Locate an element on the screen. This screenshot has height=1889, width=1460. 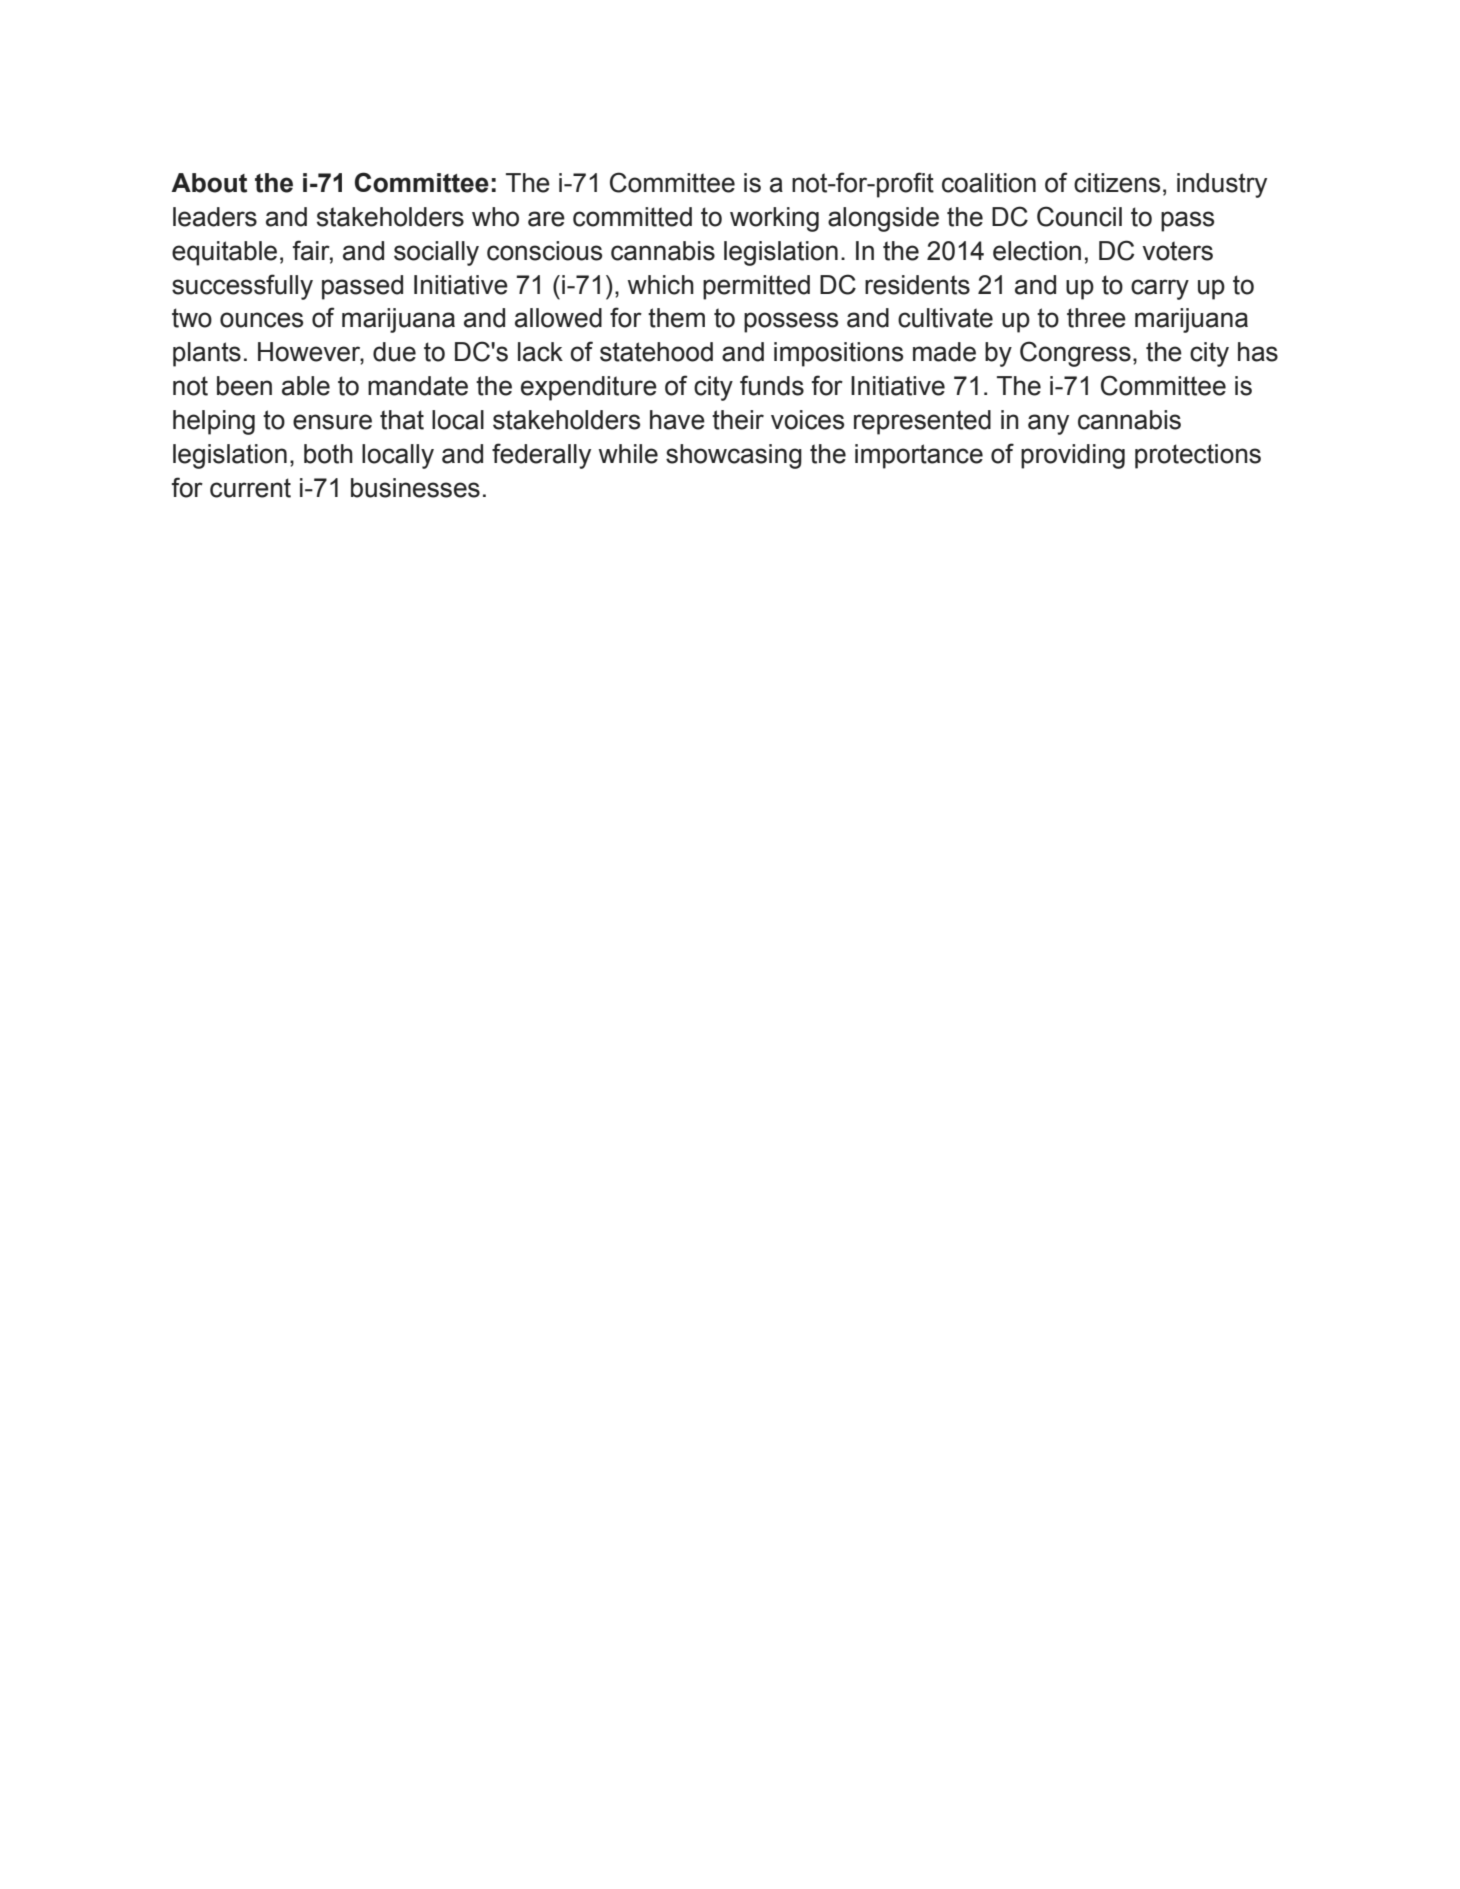
three is located at coordinates (1096, 318).
